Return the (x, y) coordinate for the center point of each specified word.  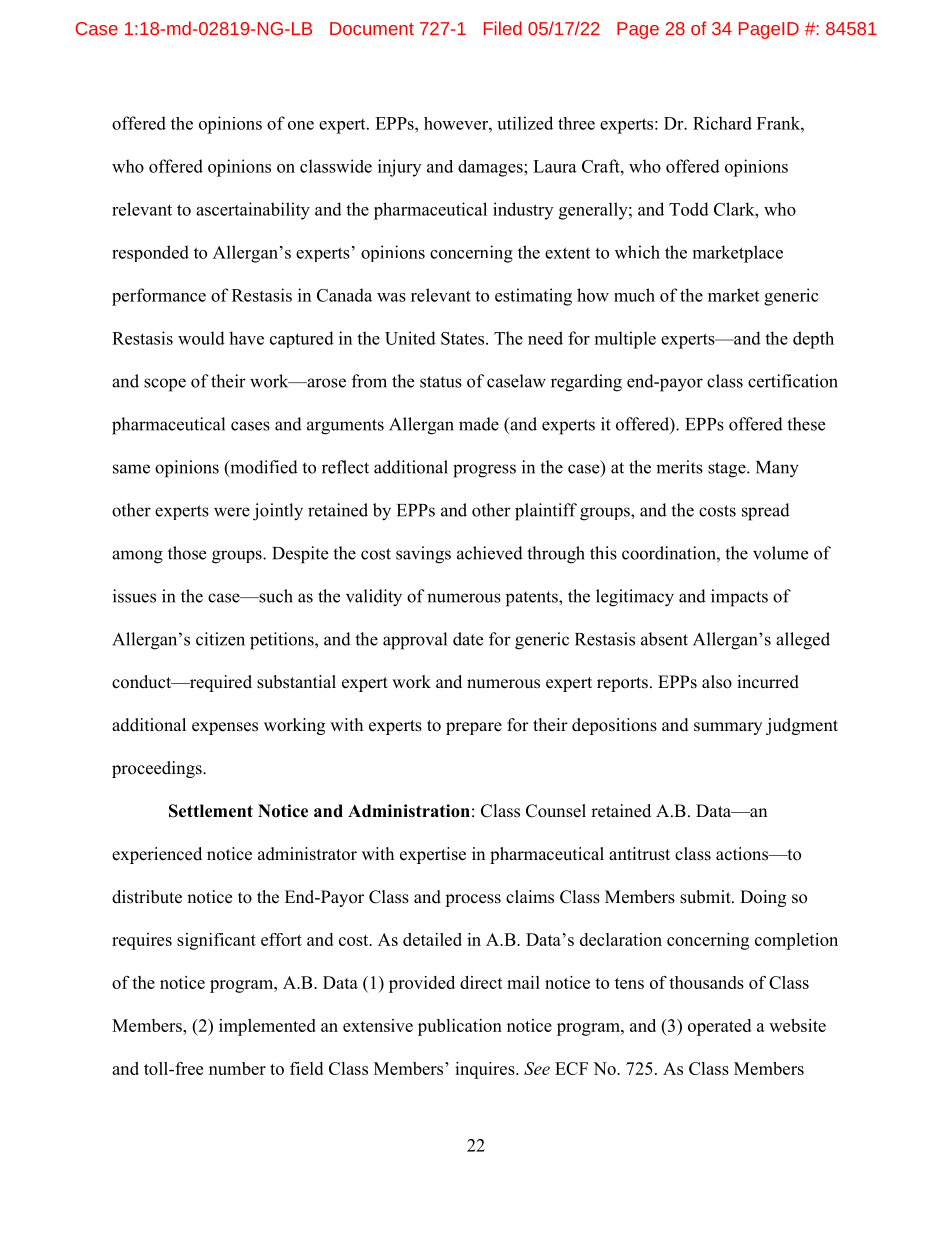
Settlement (211, 811)
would (201, 338)
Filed (503, 28)
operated (719, 1027)
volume (780, 553)
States (464, 338)
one (301, 125)
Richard (722, 123)
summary (728, 728)
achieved (490, 553)
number (237, 1068)
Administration (409, 811)
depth (813, 340)
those (187, 553)
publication (460, 1027)
